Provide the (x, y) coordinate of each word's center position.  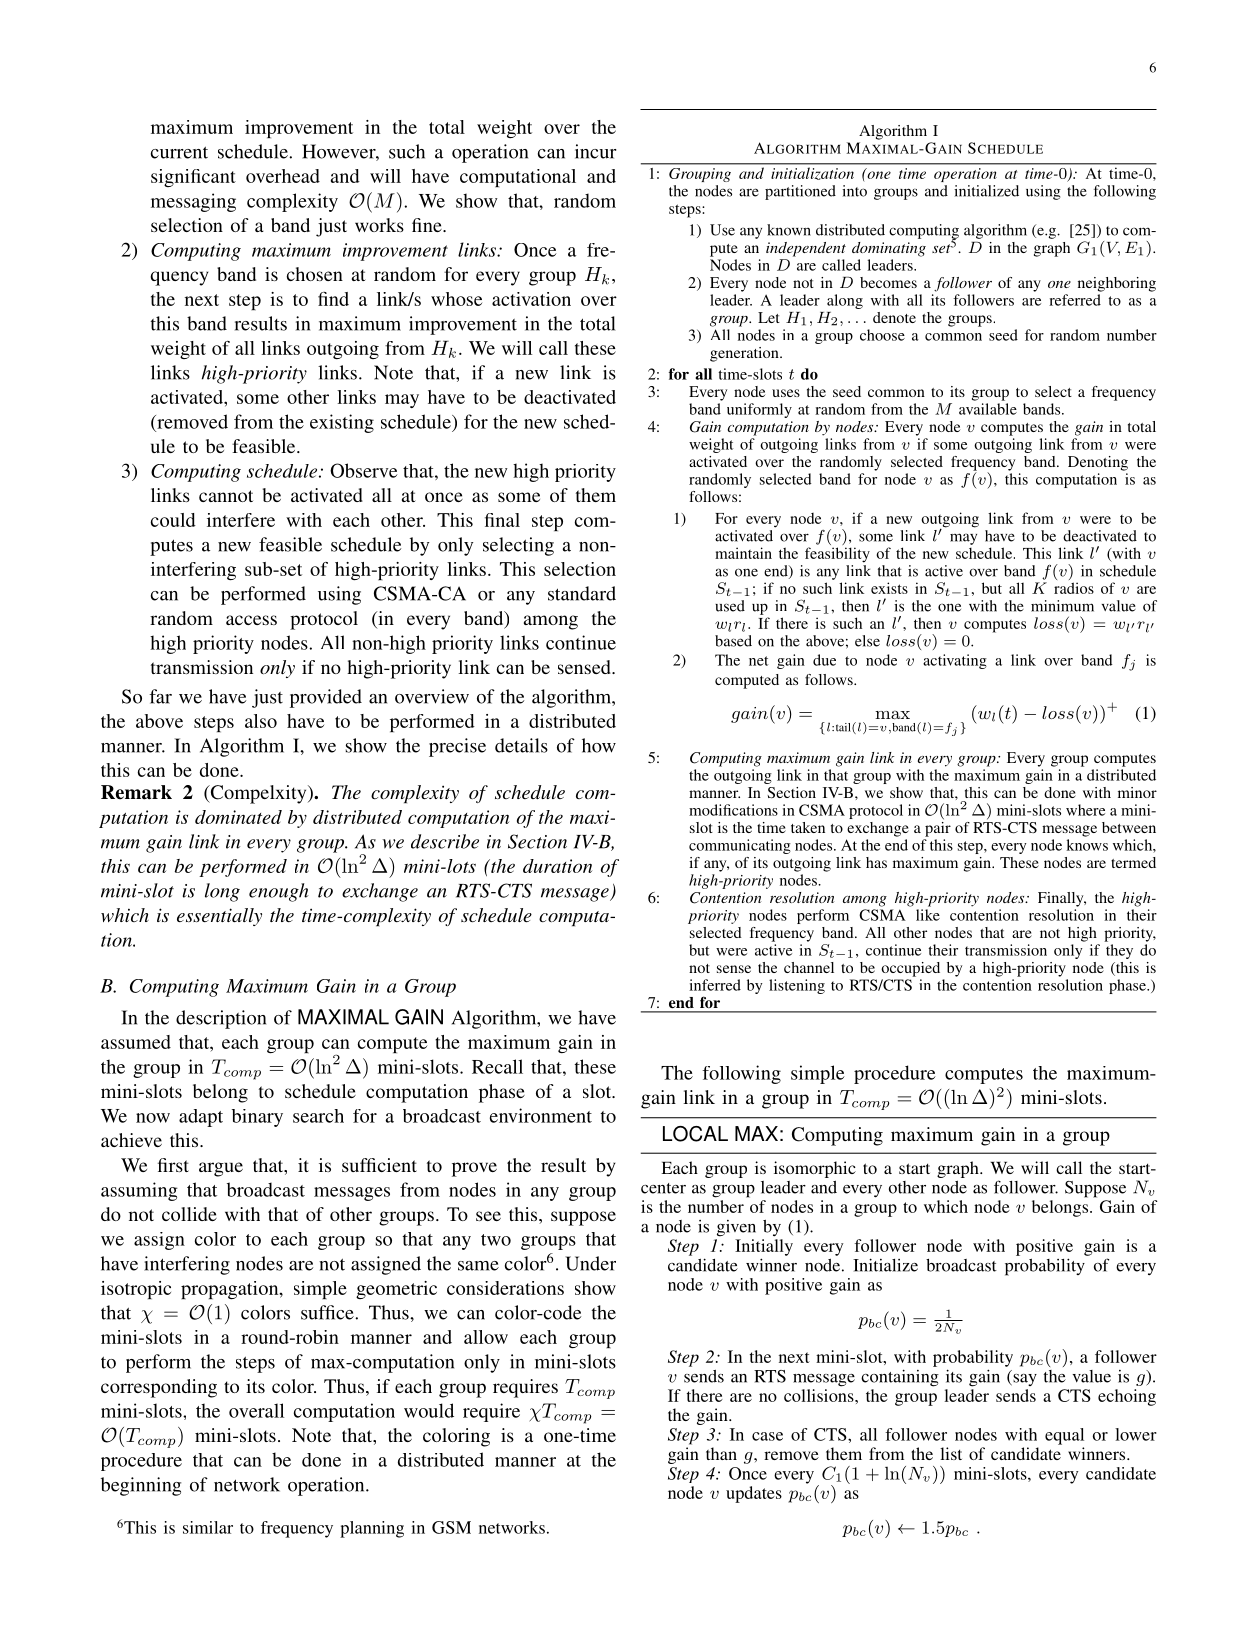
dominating (889, 249)
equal (1064, 1436)
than (721, 1453)
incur (596, 151)
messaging (193, 202)
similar (208, 1527)
